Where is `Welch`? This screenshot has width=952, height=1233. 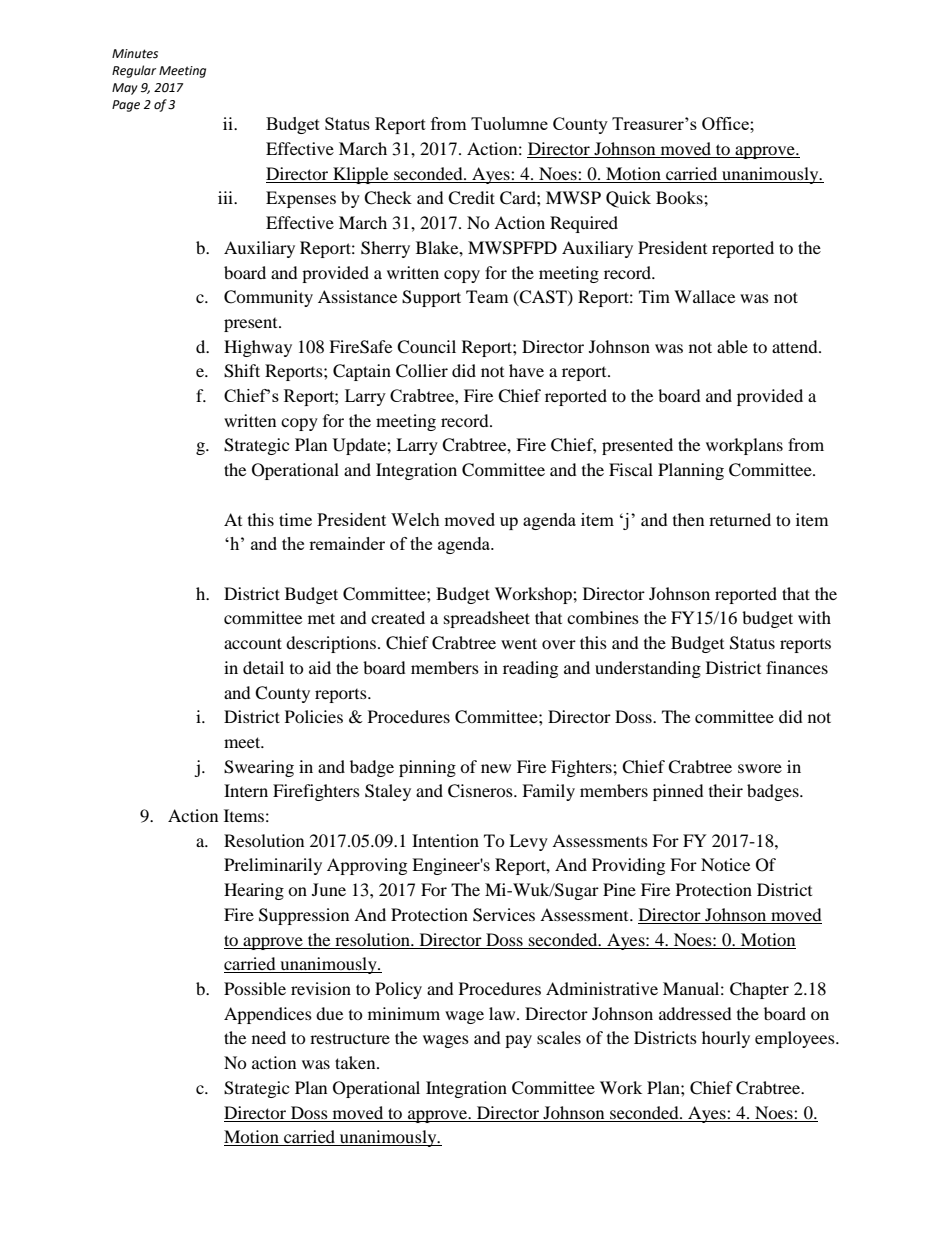 Welch is located at coordinates (415, 519).
